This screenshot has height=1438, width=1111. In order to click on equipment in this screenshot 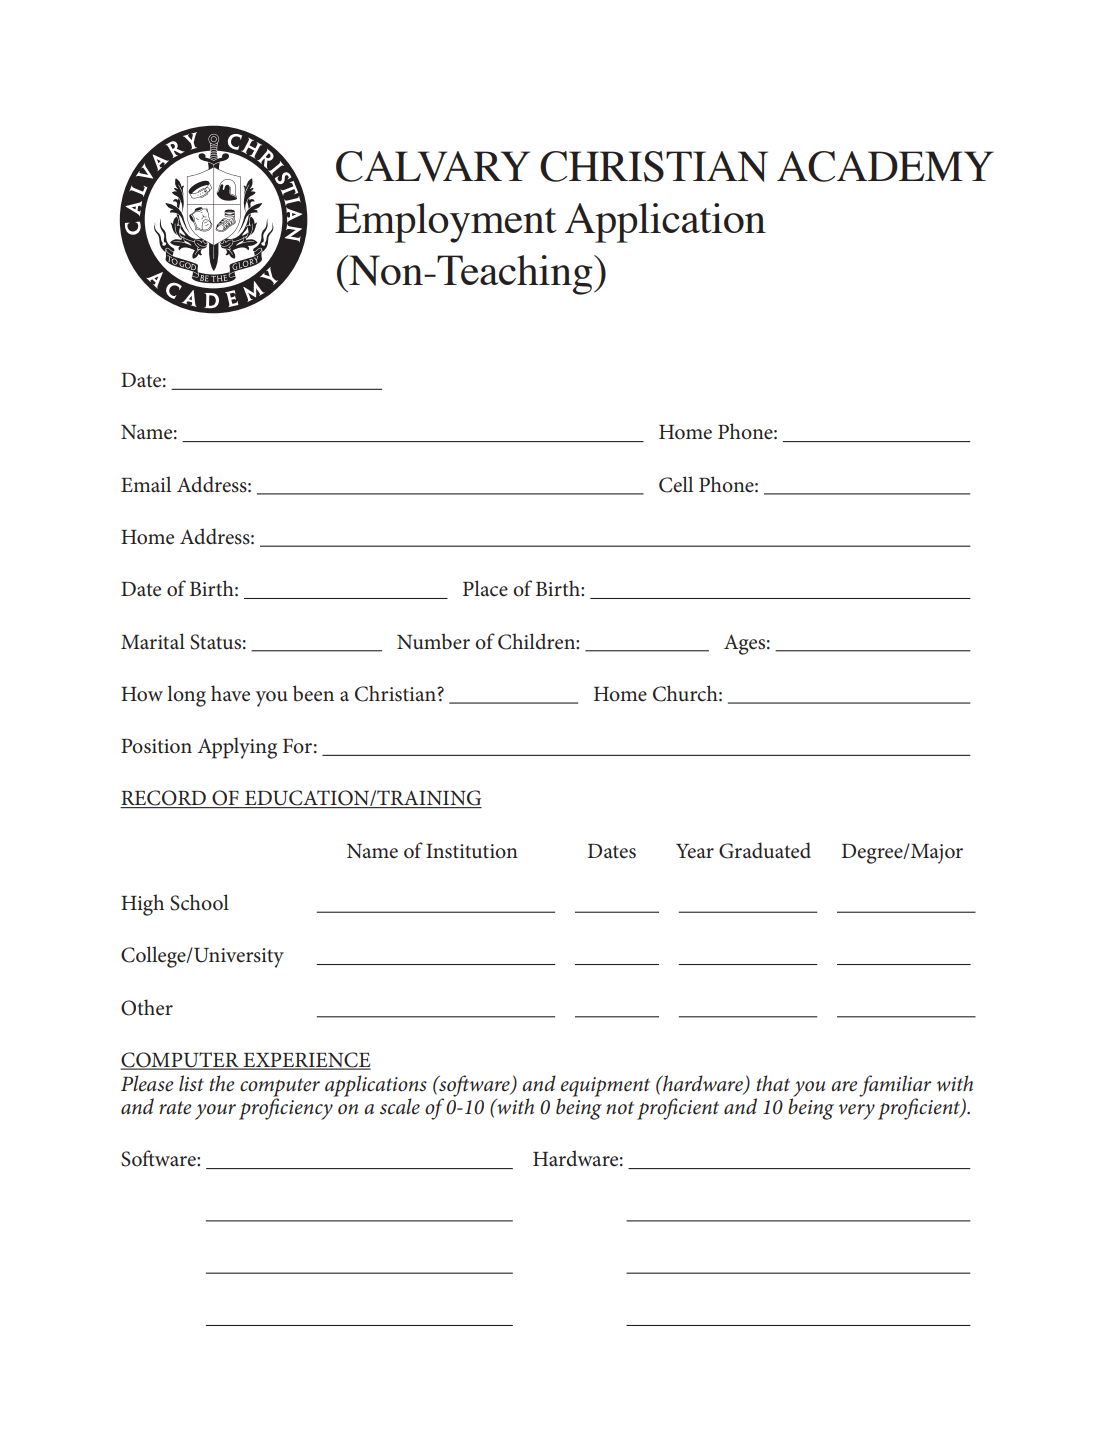, I will do `click(605, 1087)`.
